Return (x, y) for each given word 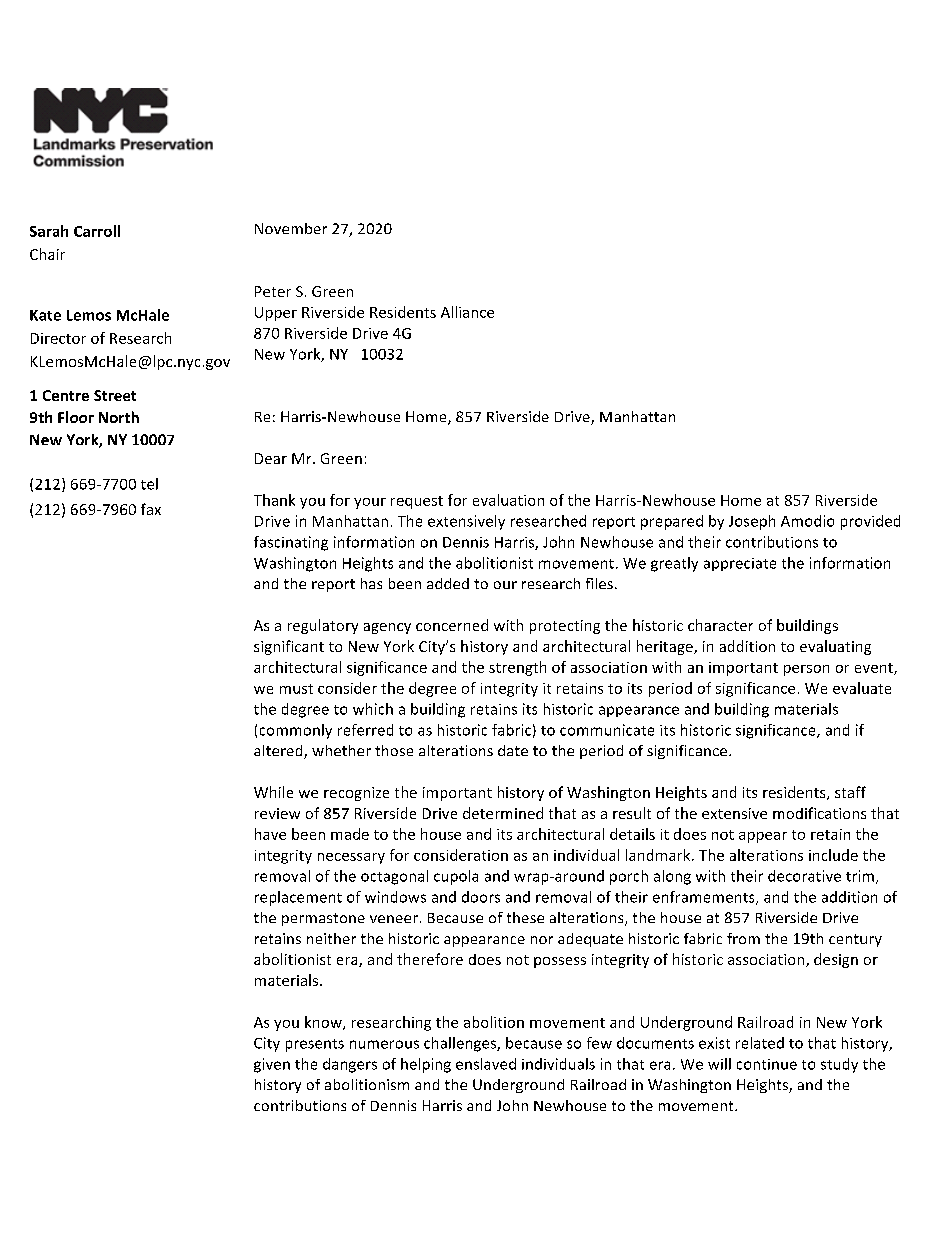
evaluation (508, 500)
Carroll (97, 231)
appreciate (740, 564)
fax (151, 509)
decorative (804, 876)
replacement (298, 898)
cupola (456, 877)
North (119, 417)
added (448, 583)
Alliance (467, 312)
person (806, 670)
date (513, 750)
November (291, 228)
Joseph (752, 522)
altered (279, 752)
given (272, 1065)
